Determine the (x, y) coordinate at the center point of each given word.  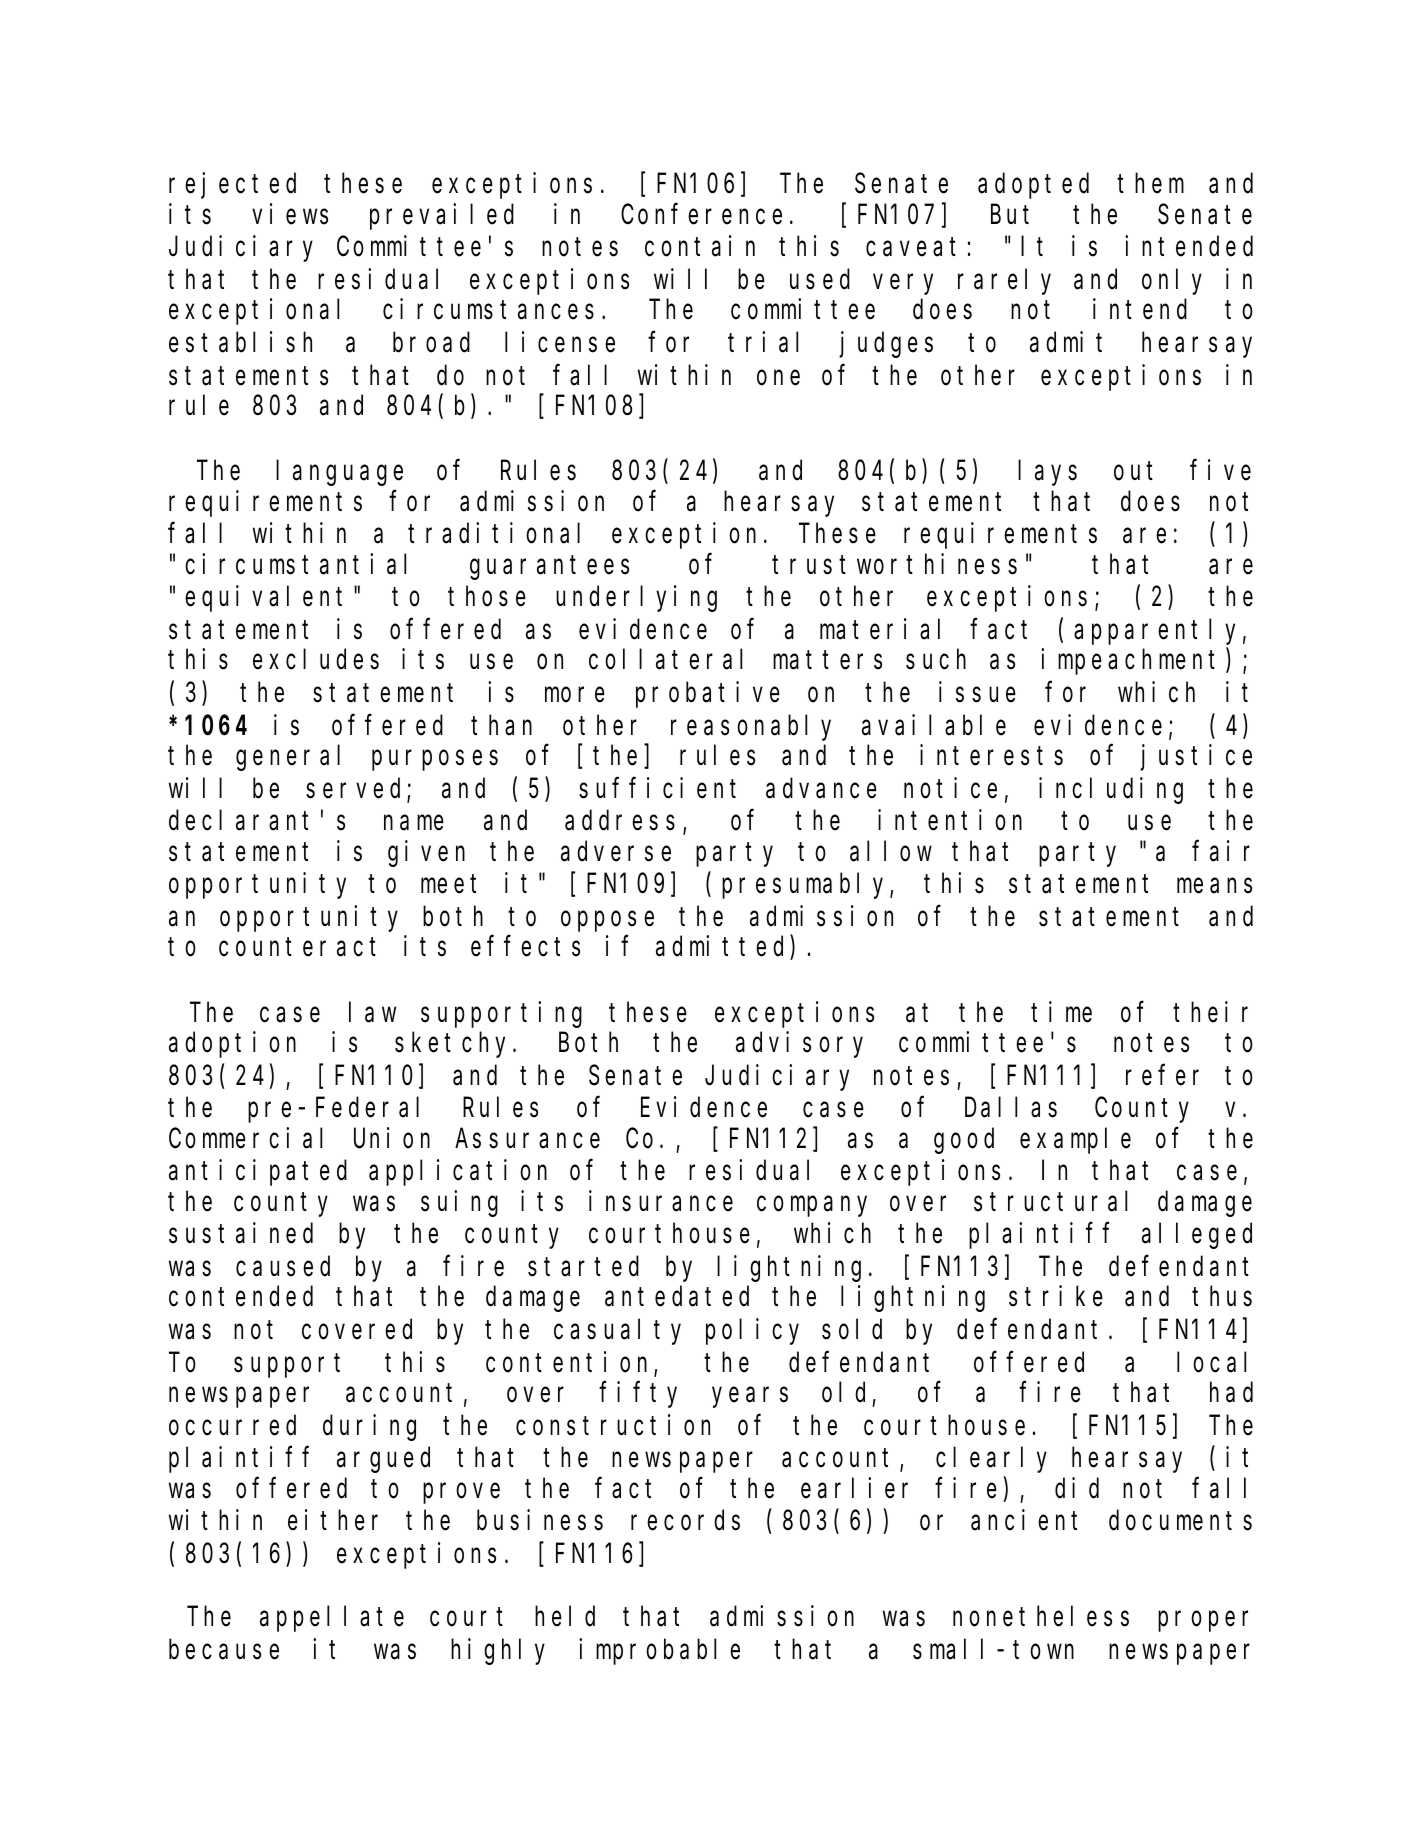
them (1150, 184)
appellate (332, 1619)
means (1214, 886)
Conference (701, 214)
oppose (607, 921)
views (290, 214)
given (426, 853)
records (685, 1521)
